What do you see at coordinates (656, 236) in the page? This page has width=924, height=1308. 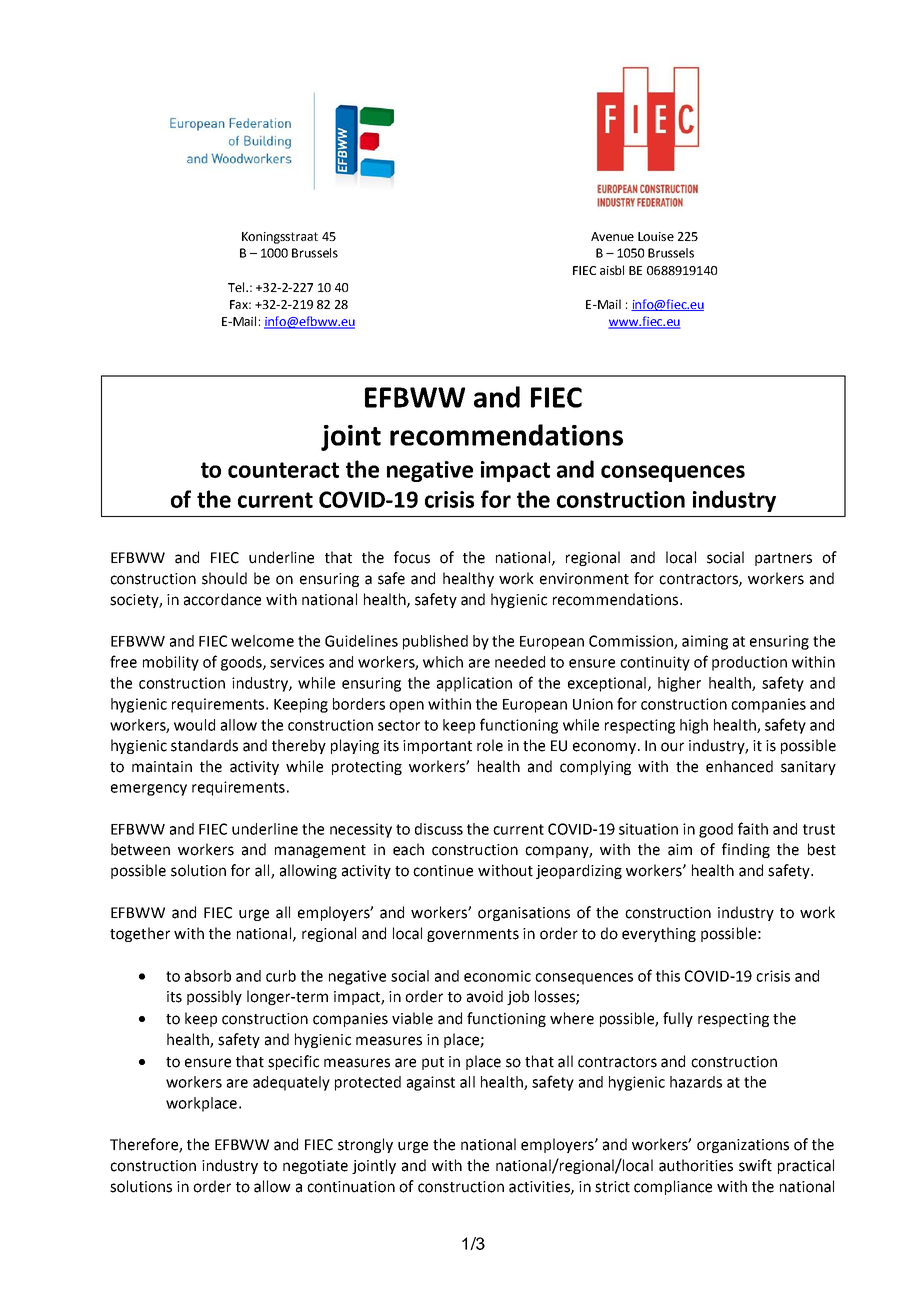 I see `Louise` at bounding box center [656, 236].
